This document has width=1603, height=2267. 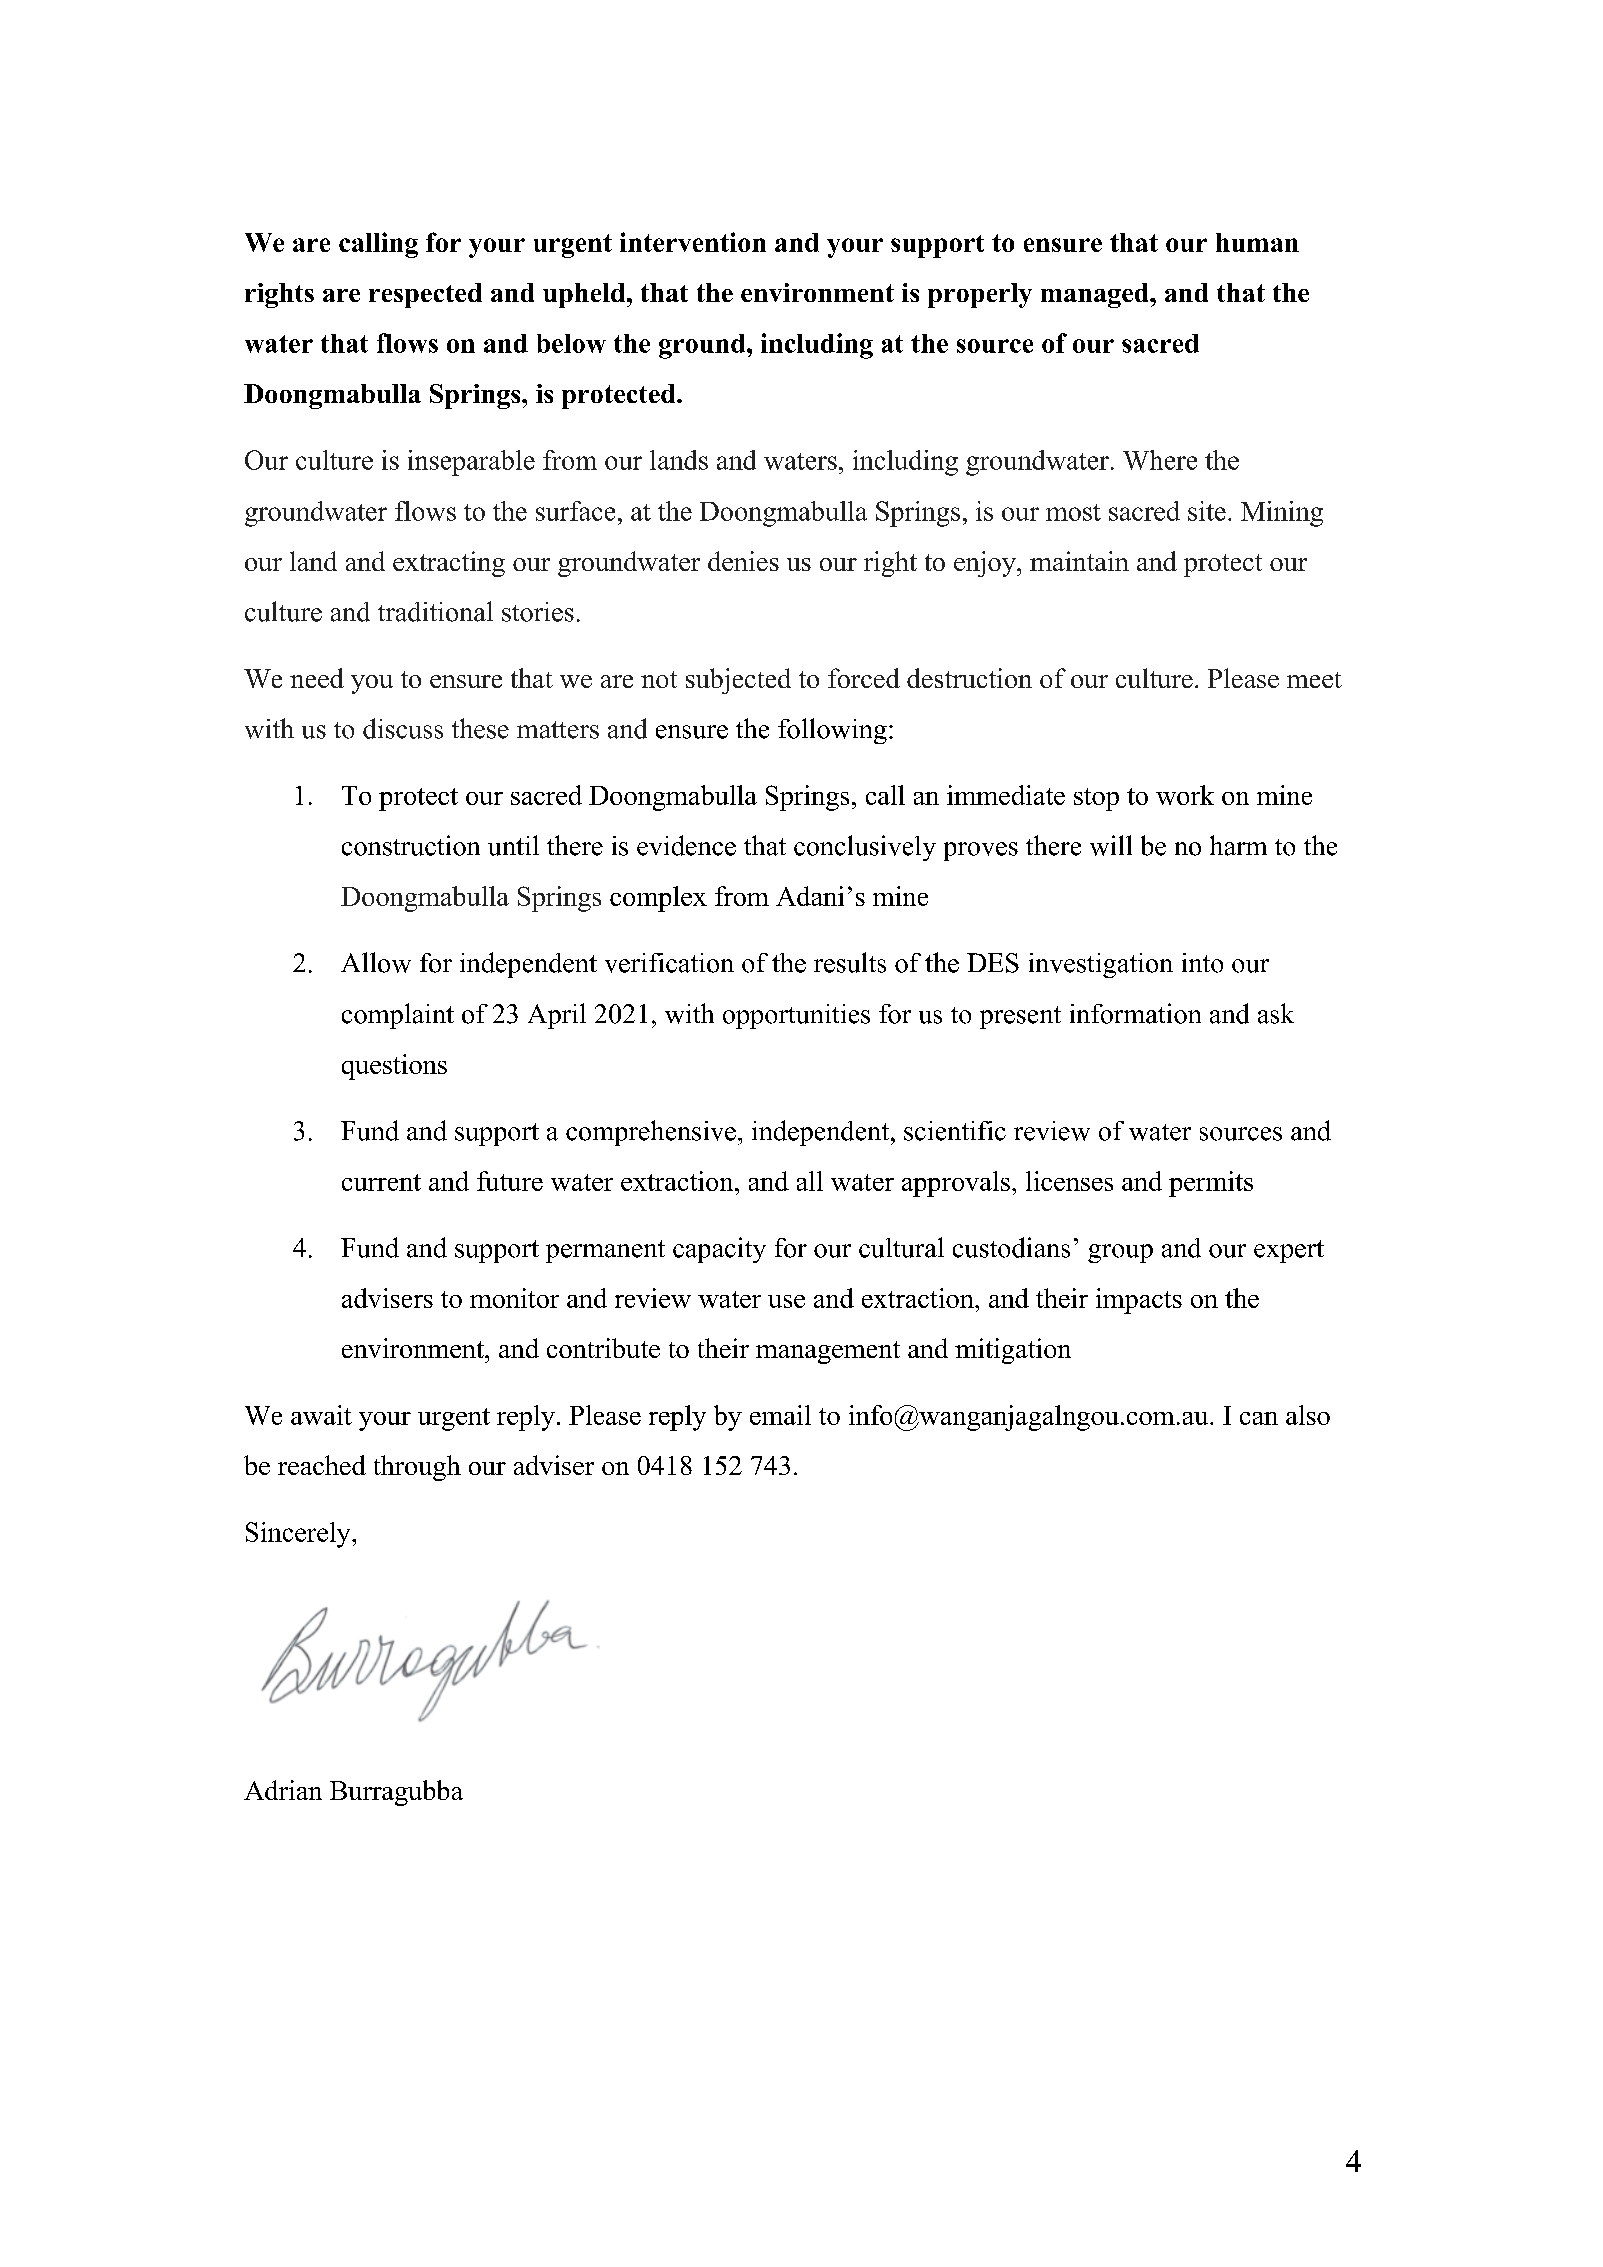 What do you see at coordinates (398, 1016) in the document?
I see `complaint` at bounding box center [398, 1016].
